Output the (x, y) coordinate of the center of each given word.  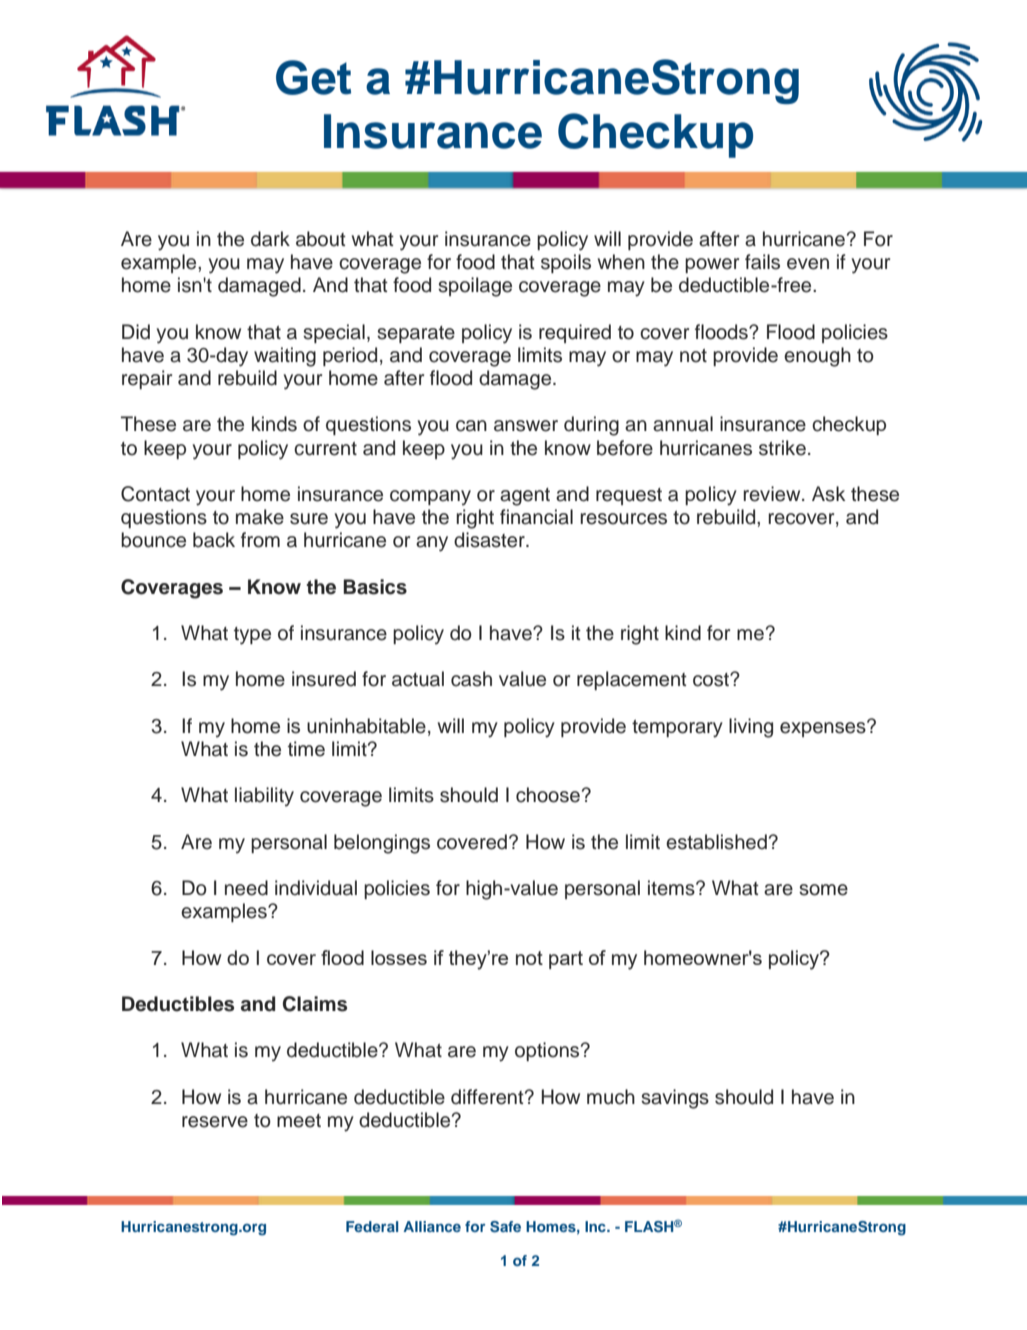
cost (712, 680)
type (252, 636)
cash (471, 679)
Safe (505, 1227)
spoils (566, 263)
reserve (215, 1122)
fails (762, 262)
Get (313, 77)
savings (675, 1099)
